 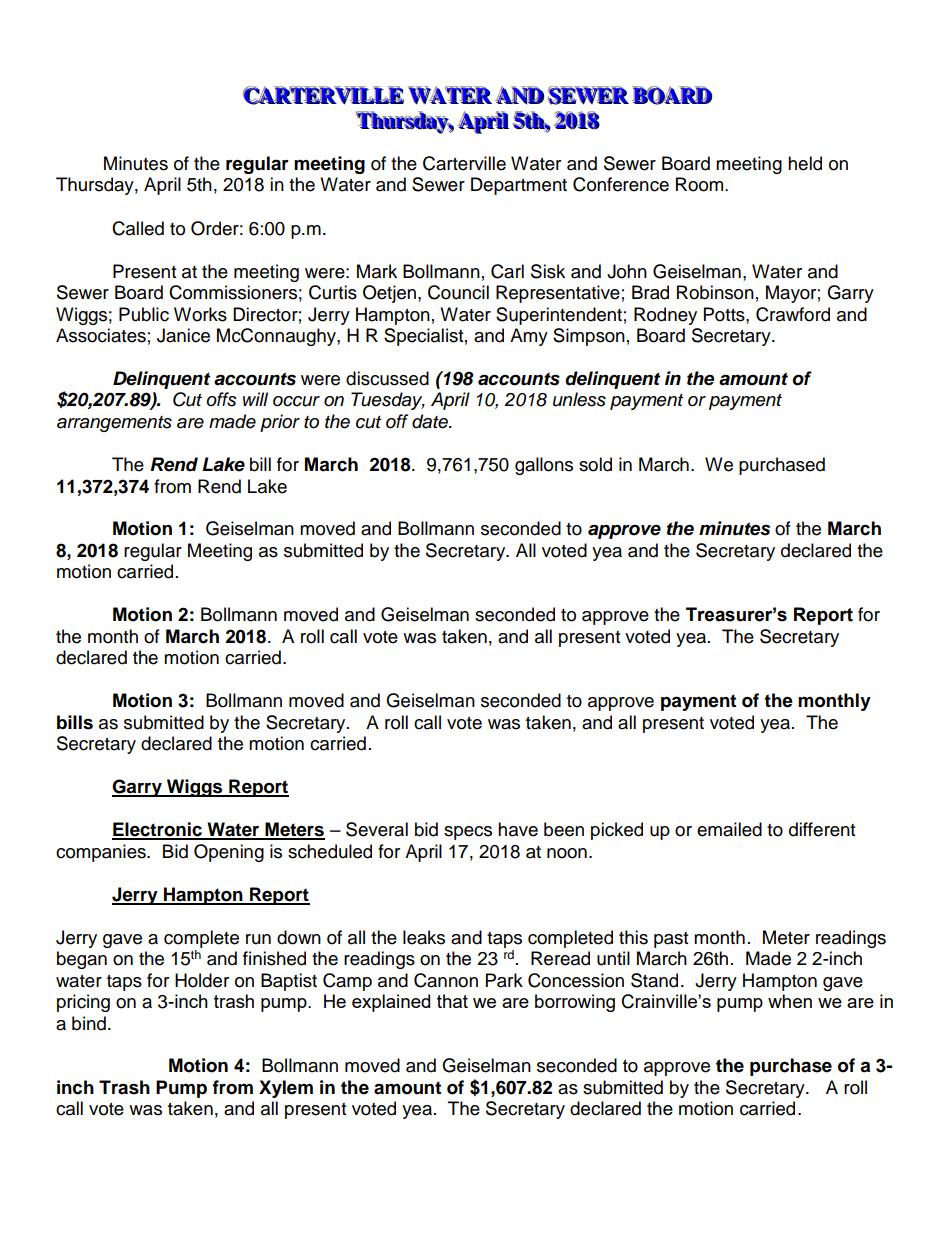 I want to click on Department, so click(x=519, y=186).
